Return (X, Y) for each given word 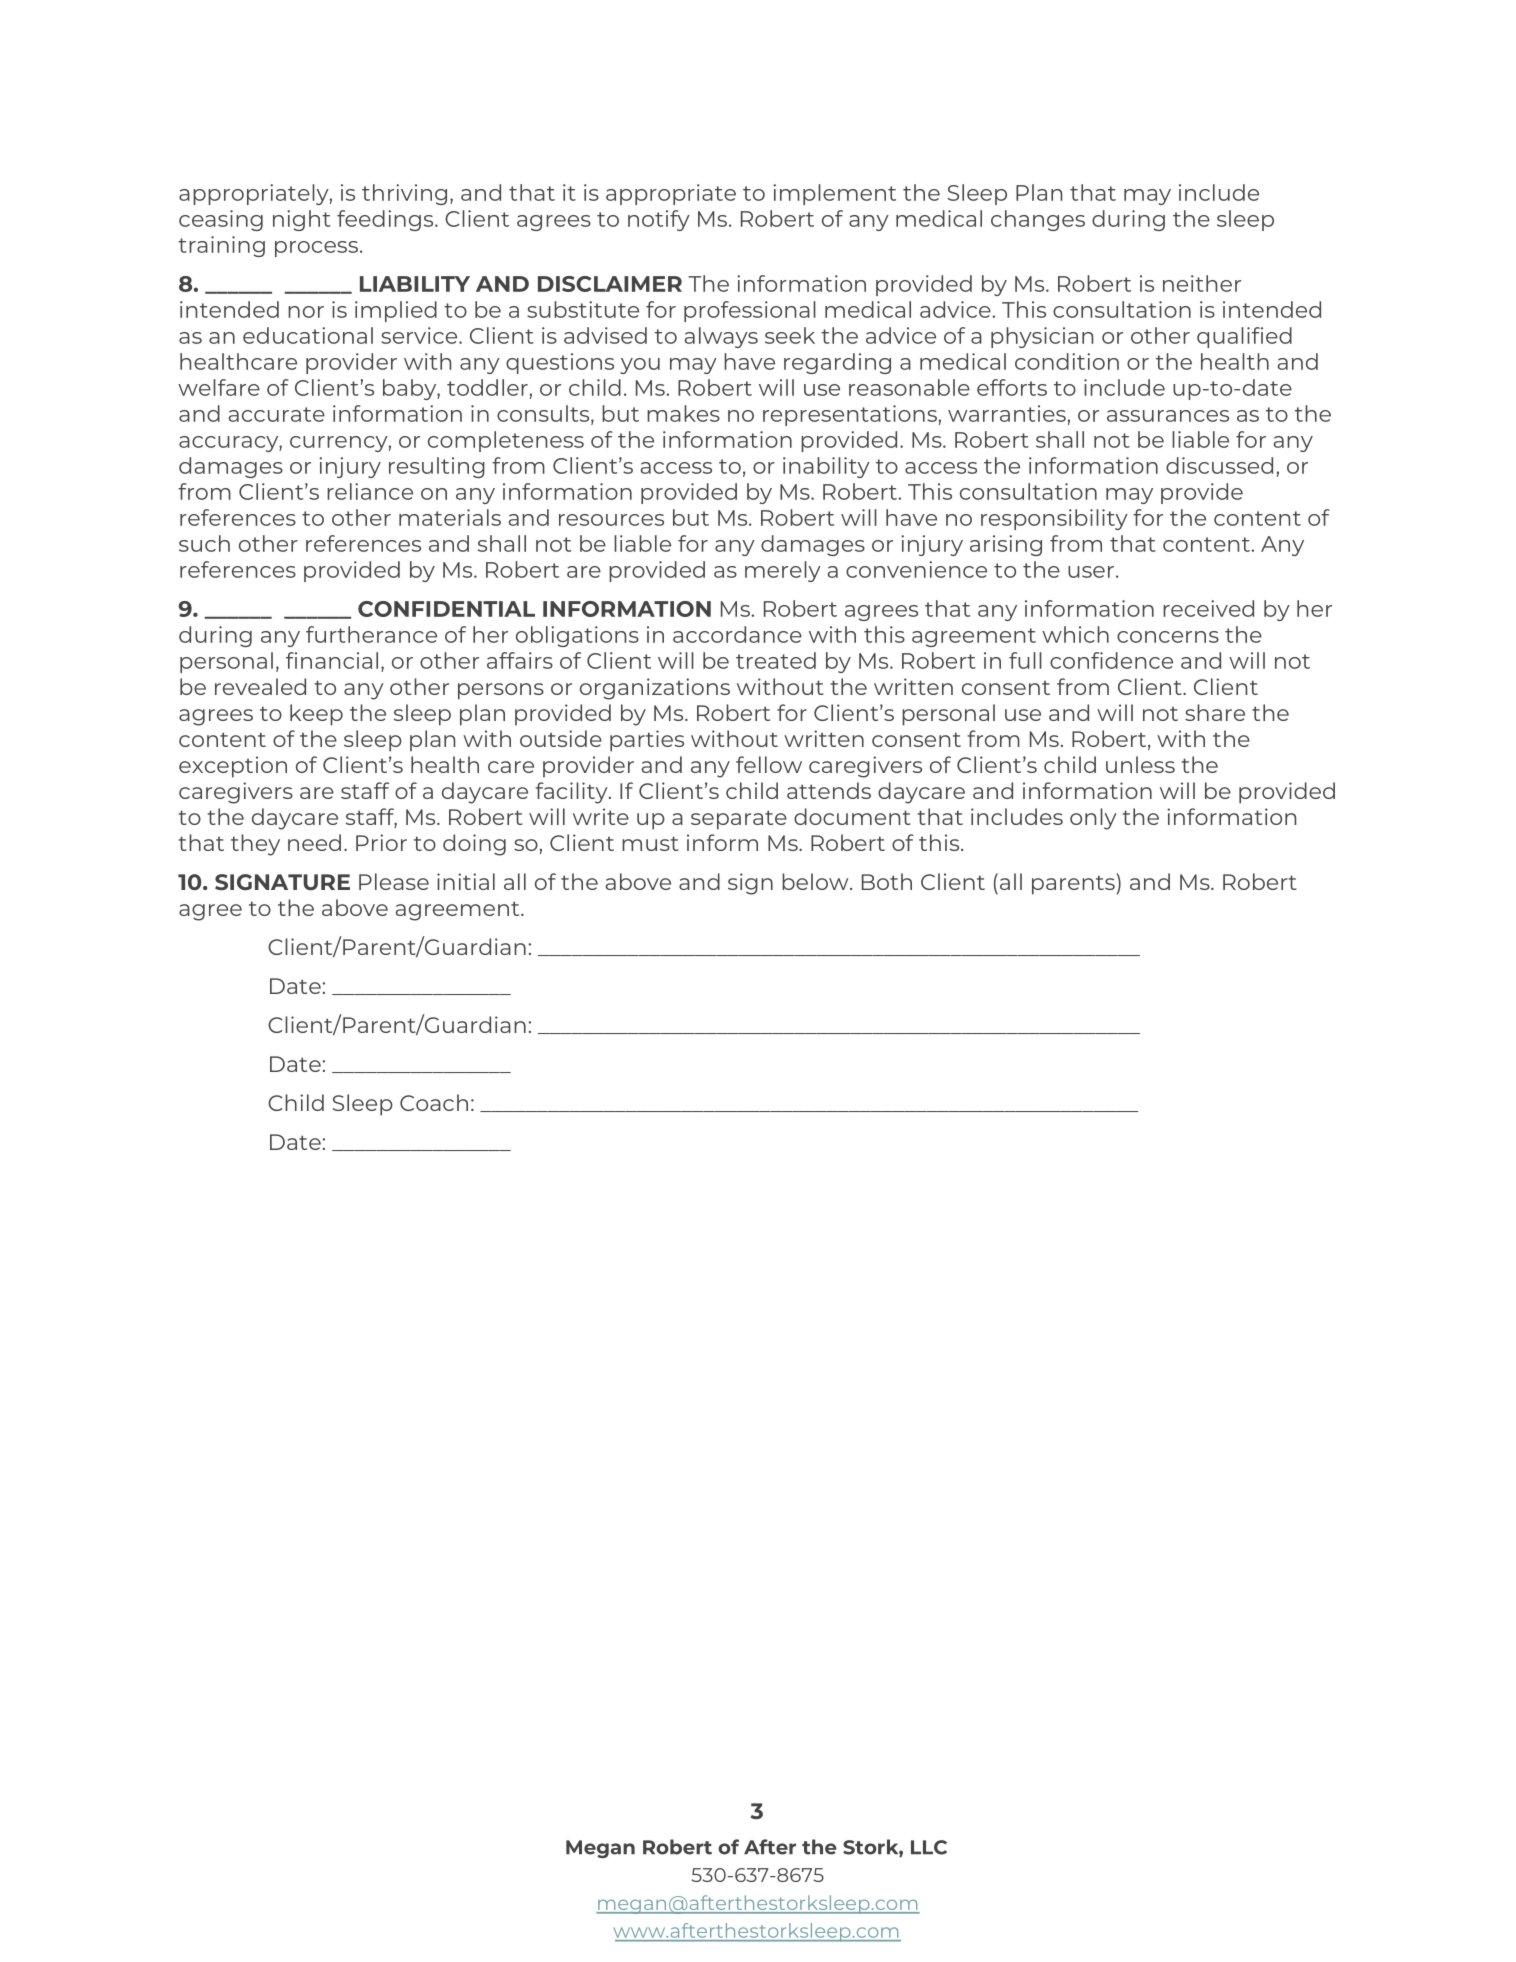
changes (1038, 220)
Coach (434, 1102)
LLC (929, 1847)
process (316, 249)
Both (887, 881)
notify (659, 220)
